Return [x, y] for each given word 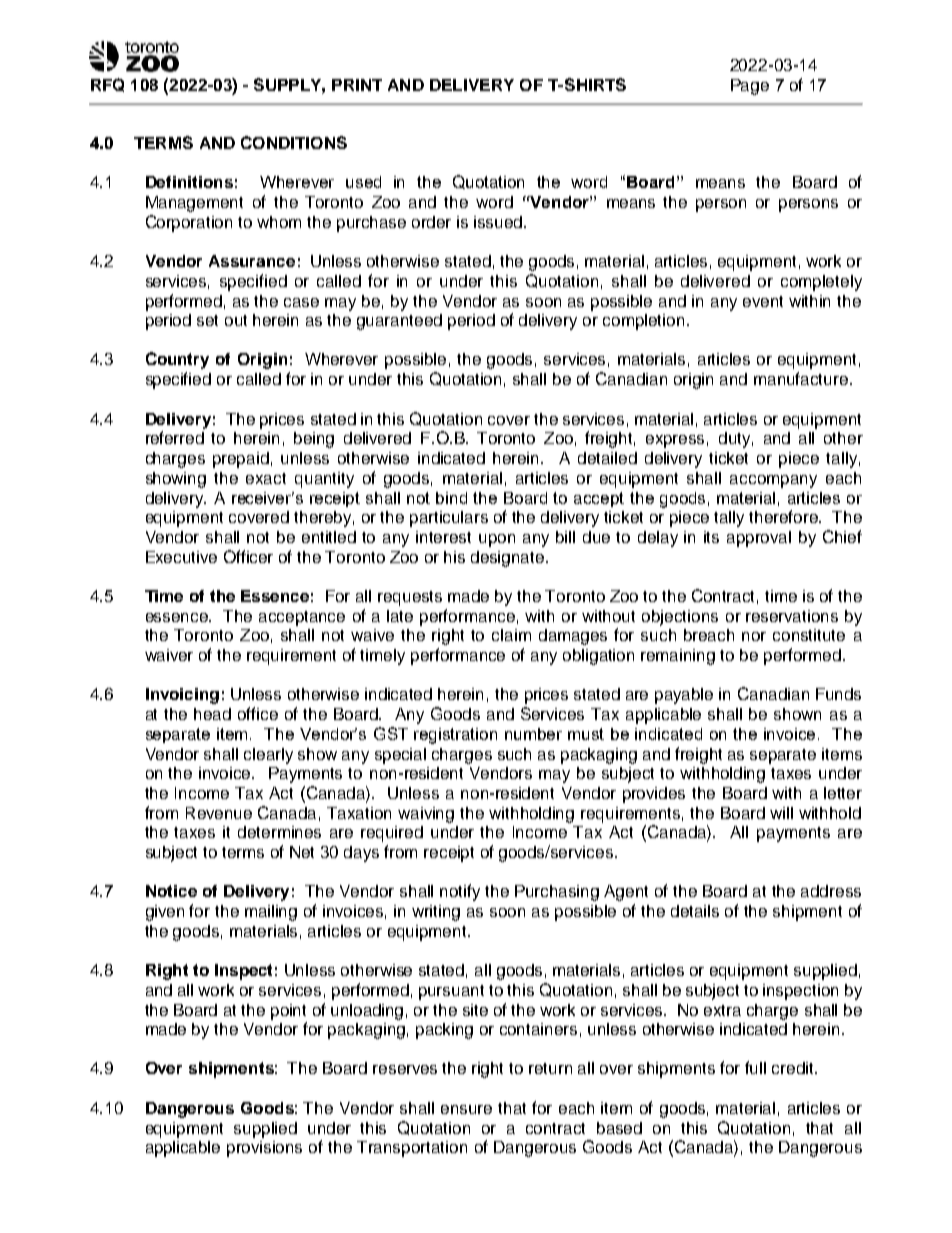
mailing [271, 913]
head [212, 714]
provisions [264, 1149]
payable [684, 696]
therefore [785, 516]
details [695, 911]
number [533, 734]
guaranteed [399, 322]
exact [266, 478]
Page [750, 87]
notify [460, 892]
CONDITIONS [294, 142]
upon [497, 540]
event [763, 301]
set [207, 320]
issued [499, 222]
